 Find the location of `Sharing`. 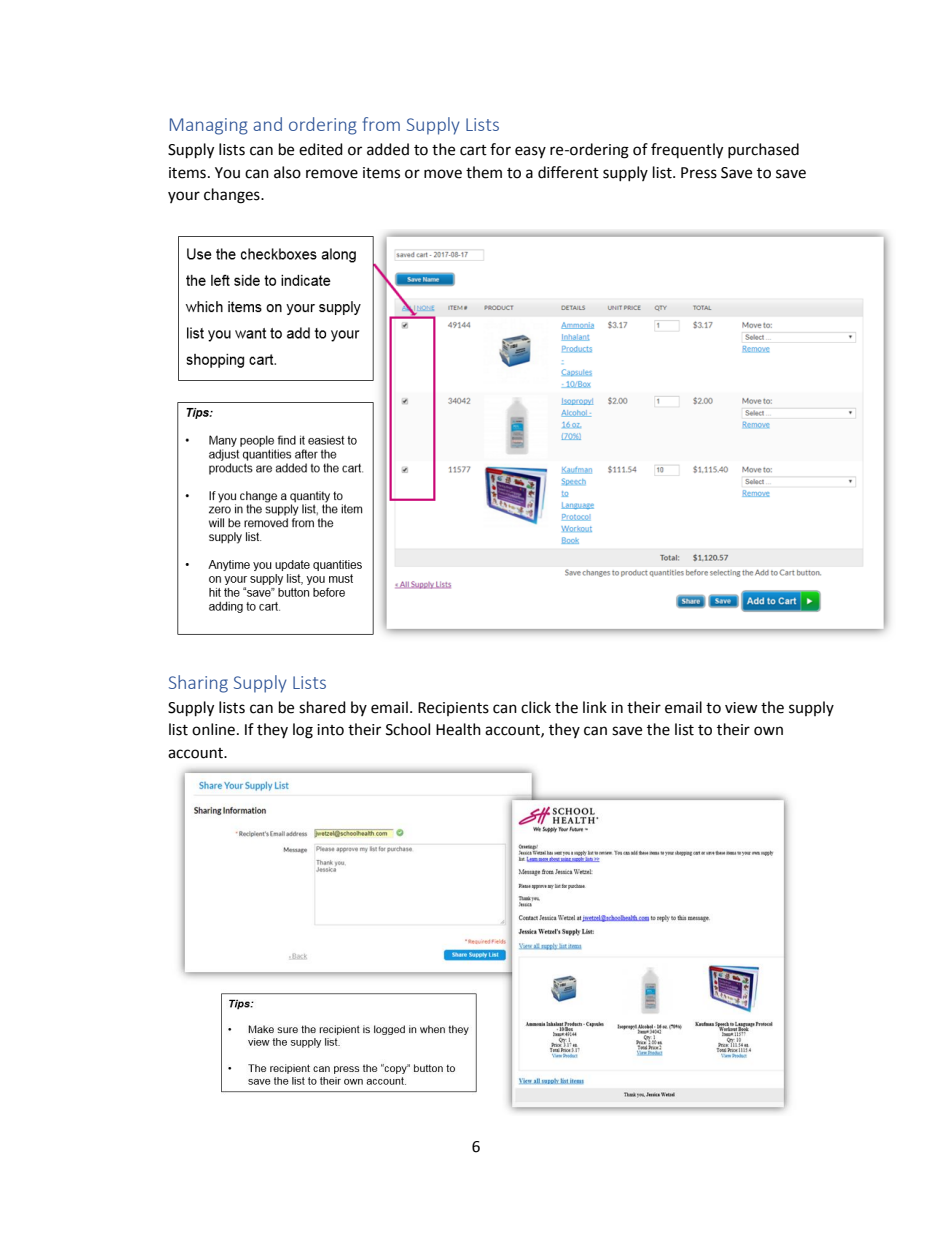

Sharing is located at coordinates (198, 684).
